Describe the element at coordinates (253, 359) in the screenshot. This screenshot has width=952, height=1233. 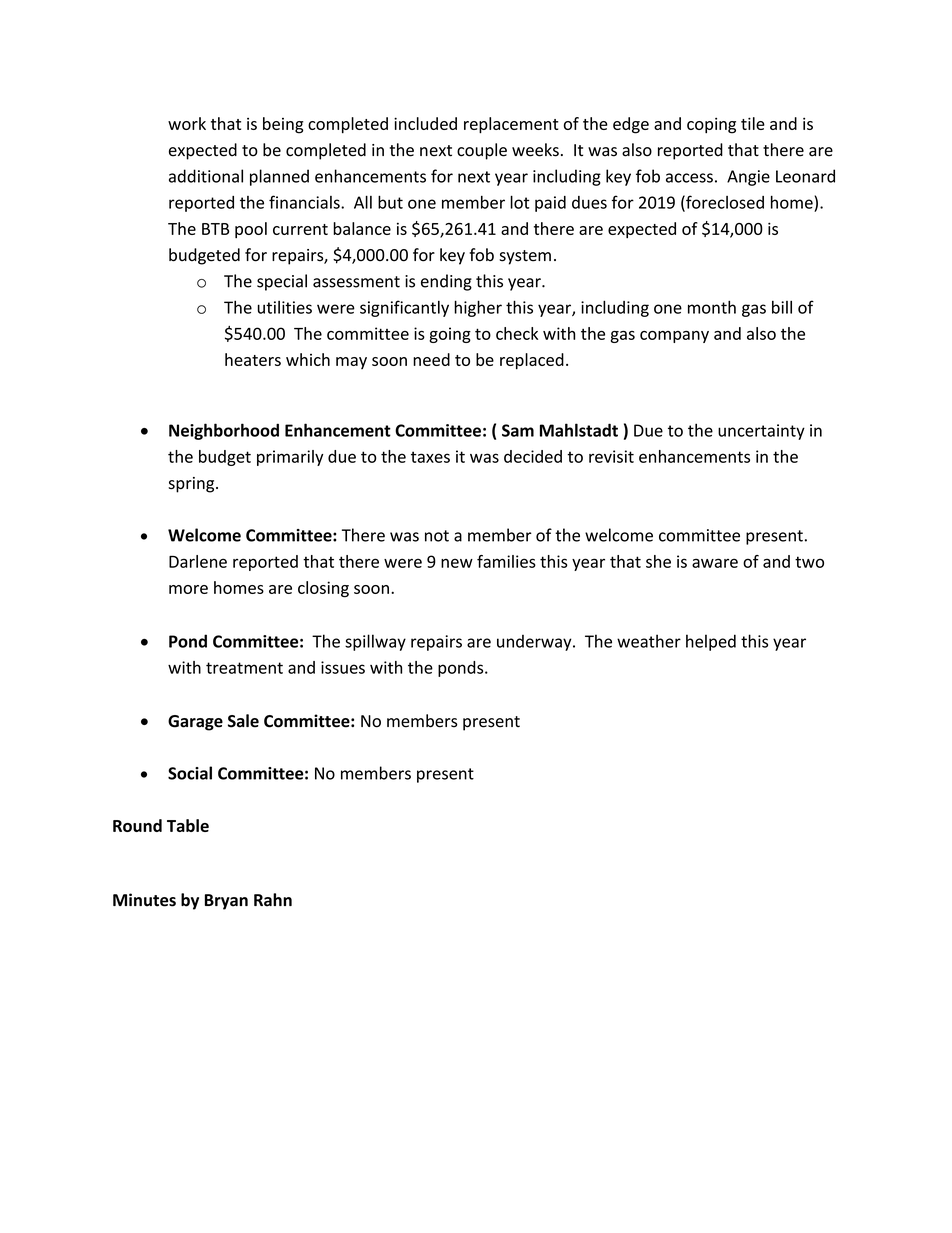
I see `heaters` at that location.
